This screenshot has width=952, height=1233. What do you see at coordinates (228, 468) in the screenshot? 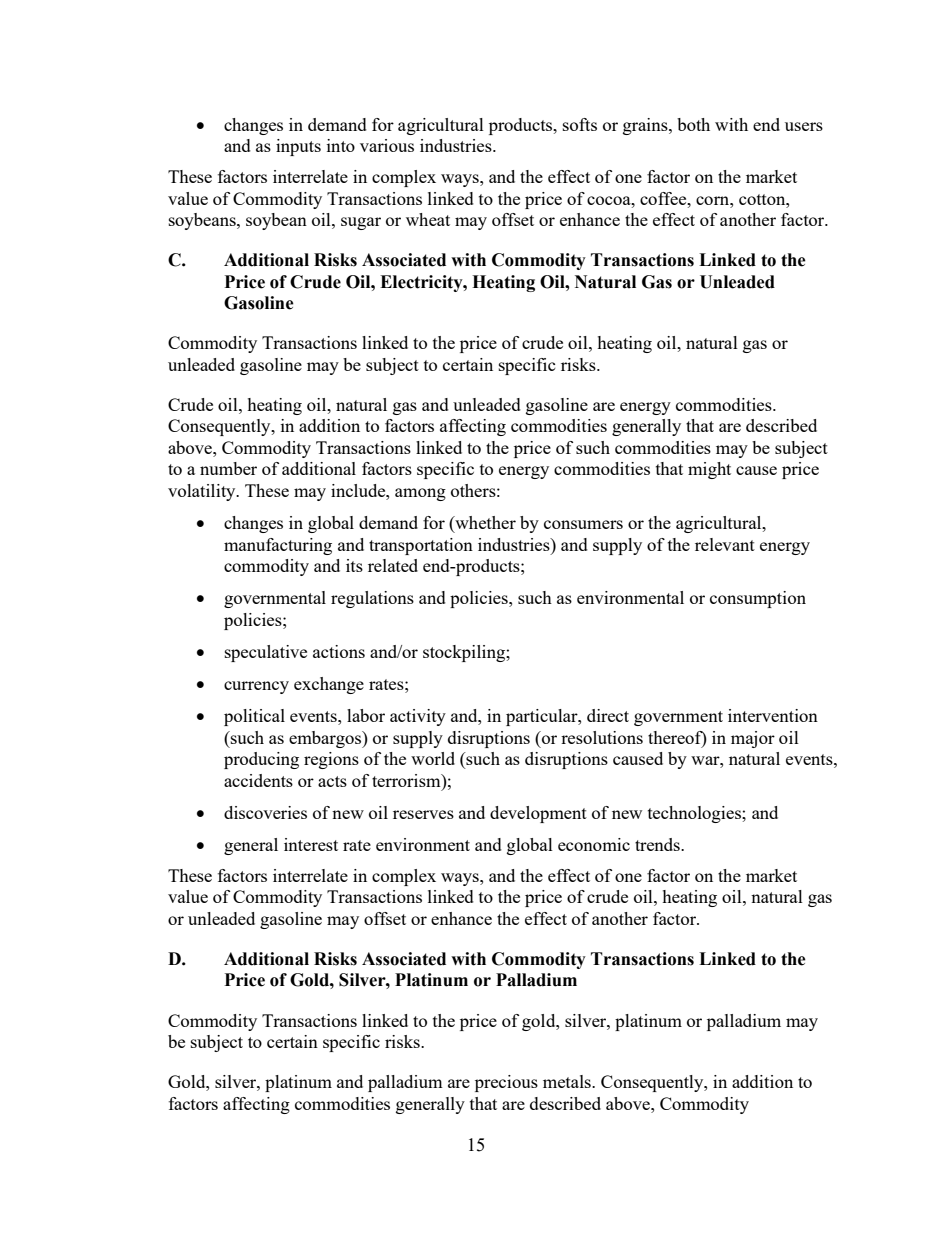
I see `number` at bounding box center [228, 468].
